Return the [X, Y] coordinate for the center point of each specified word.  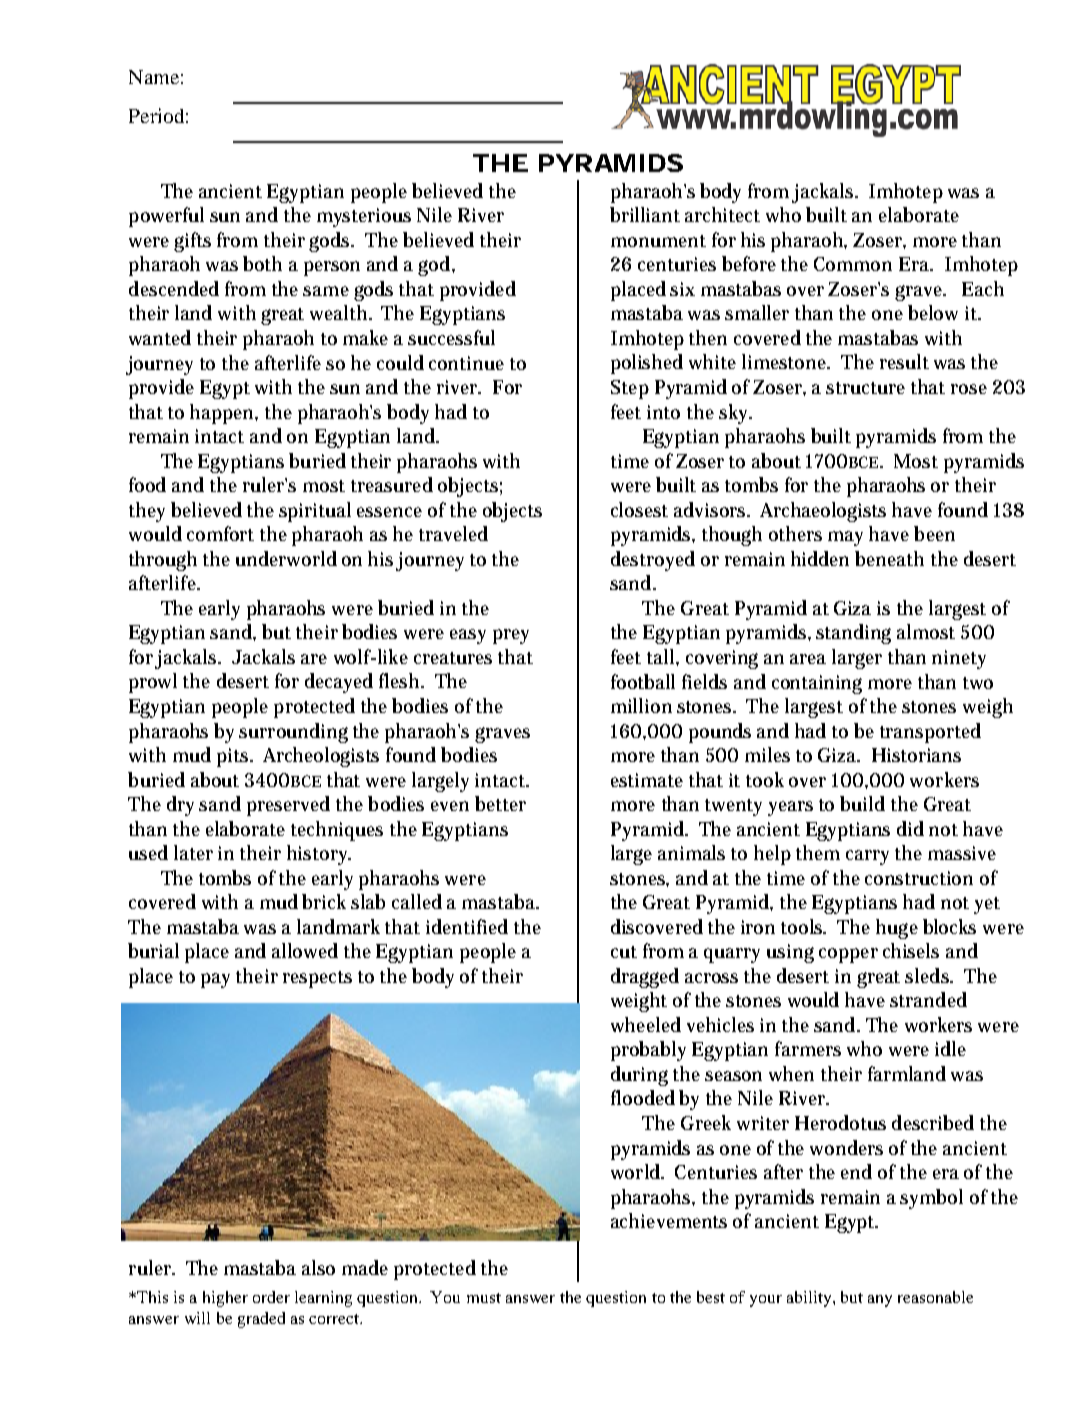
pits [234, 757]
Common [853, 264]
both [262, 263]
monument [658, 241]
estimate [647, 780]
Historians [916, 755]
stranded [928, 999]
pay [215, 980]
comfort [220, 533]
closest [639, 509]
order [271, 1297]
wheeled [646, 1024]
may [845, 538]
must [484, 1298]
